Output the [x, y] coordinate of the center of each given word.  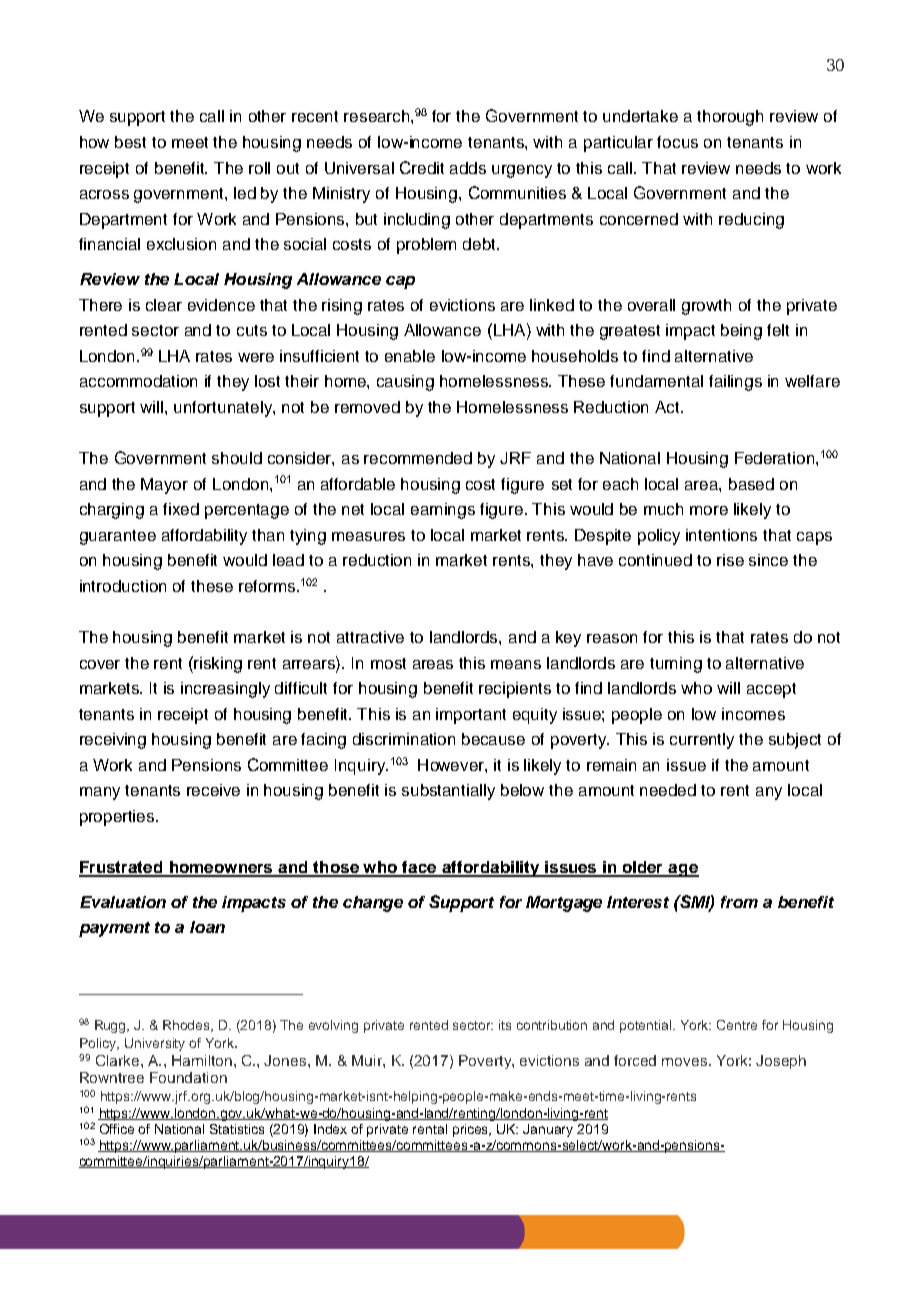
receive [213, 790]
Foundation [188, 1077]
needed [668, 790]
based [751, 484]
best [130, 142]
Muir [368, 1060]
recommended [418, 458]
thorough [730, 118]
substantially [448, 792]
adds [468, 168]
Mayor [164, 486]
